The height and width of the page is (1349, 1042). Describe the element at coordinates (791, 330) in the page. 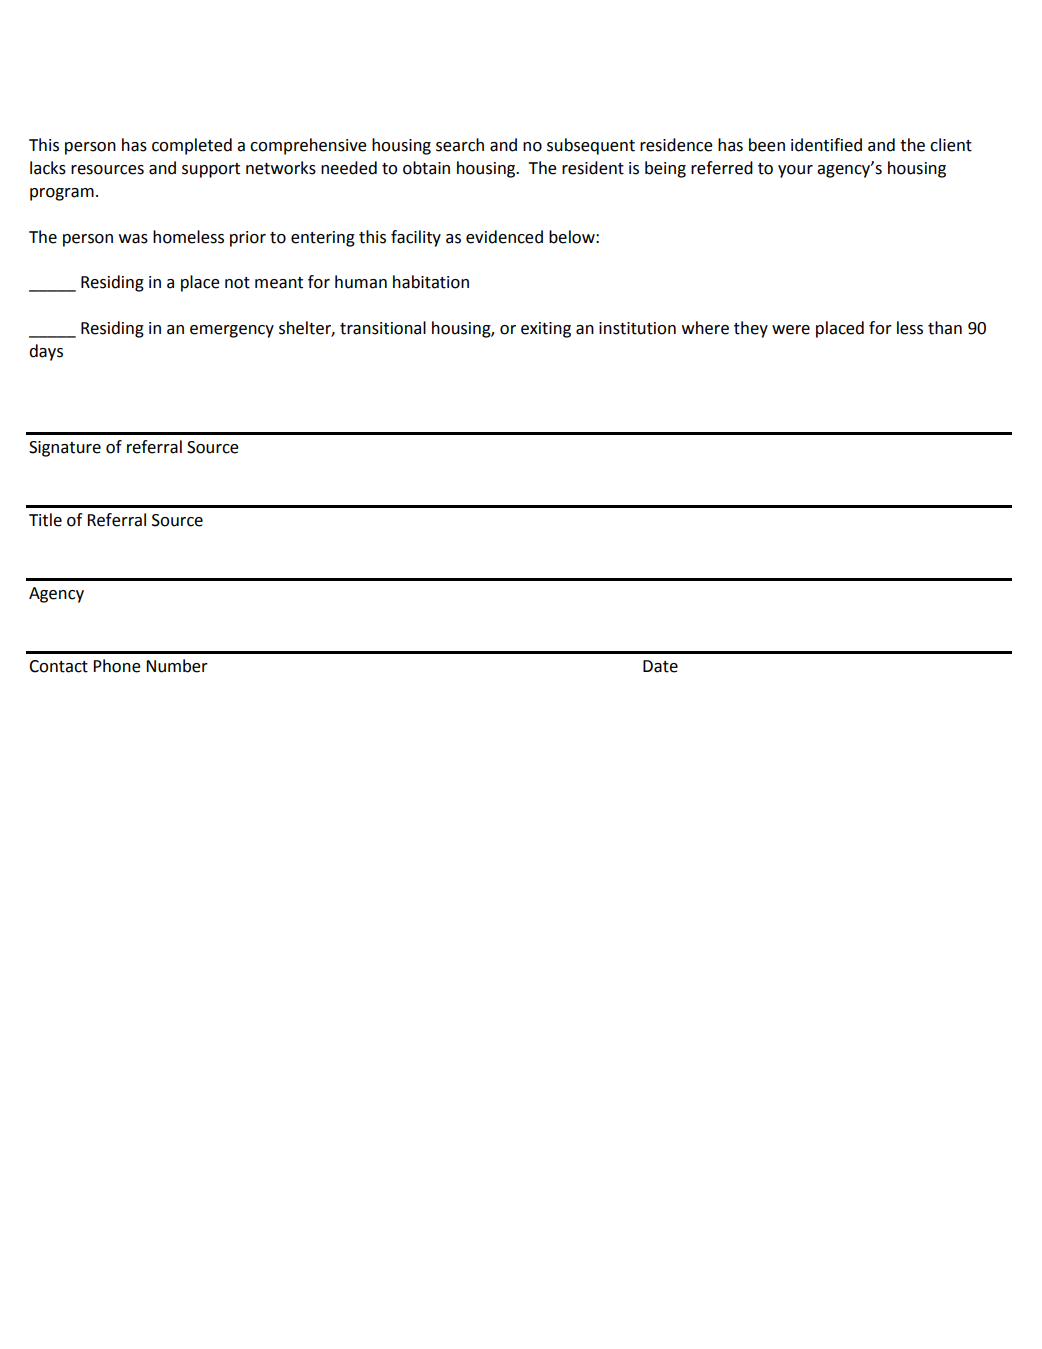

I see `were` at that location.
